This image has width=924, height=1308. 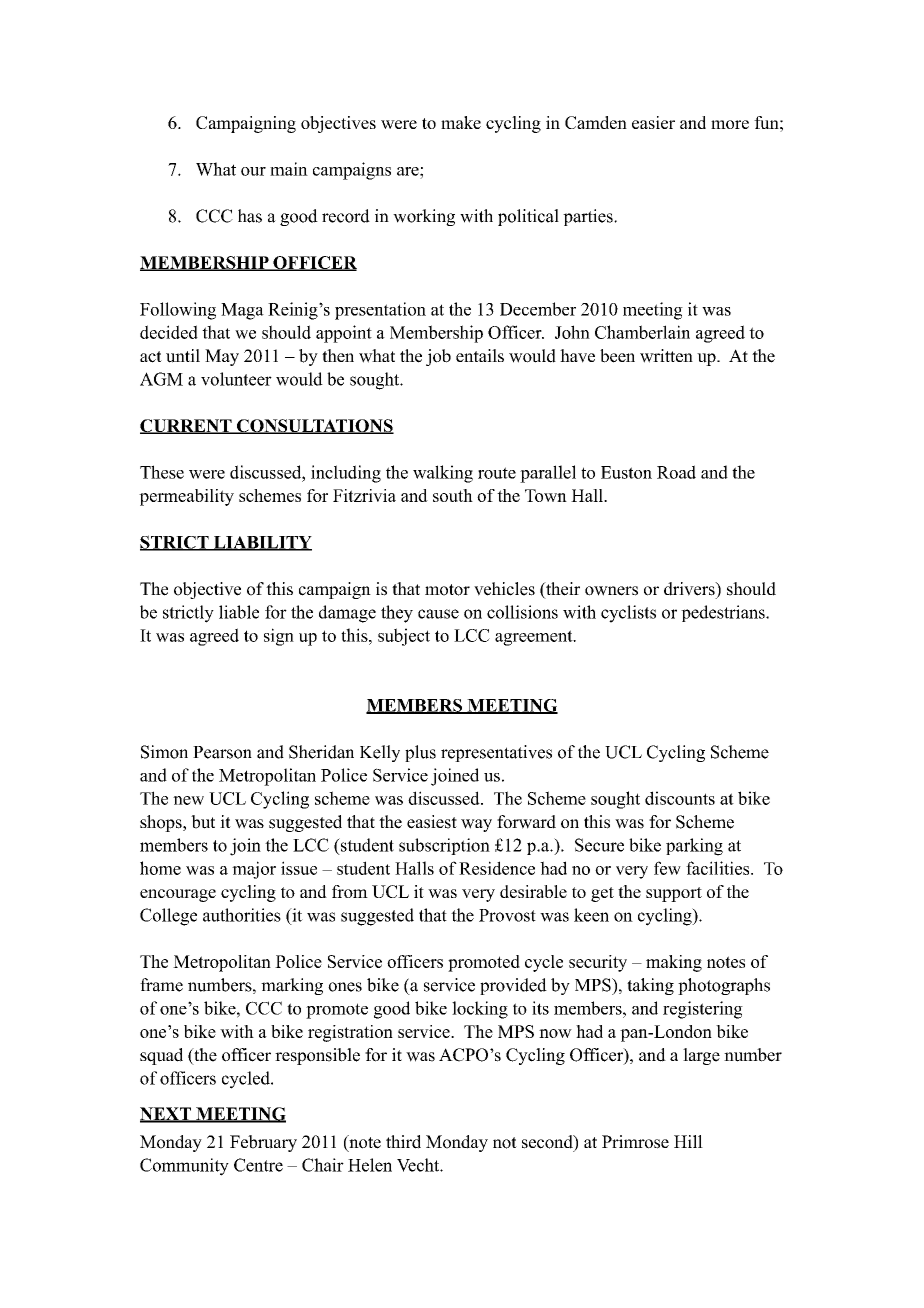 What do you see at coordinates (443, 474) in the image?
I see `walking` at bounding box center [443, 474].
